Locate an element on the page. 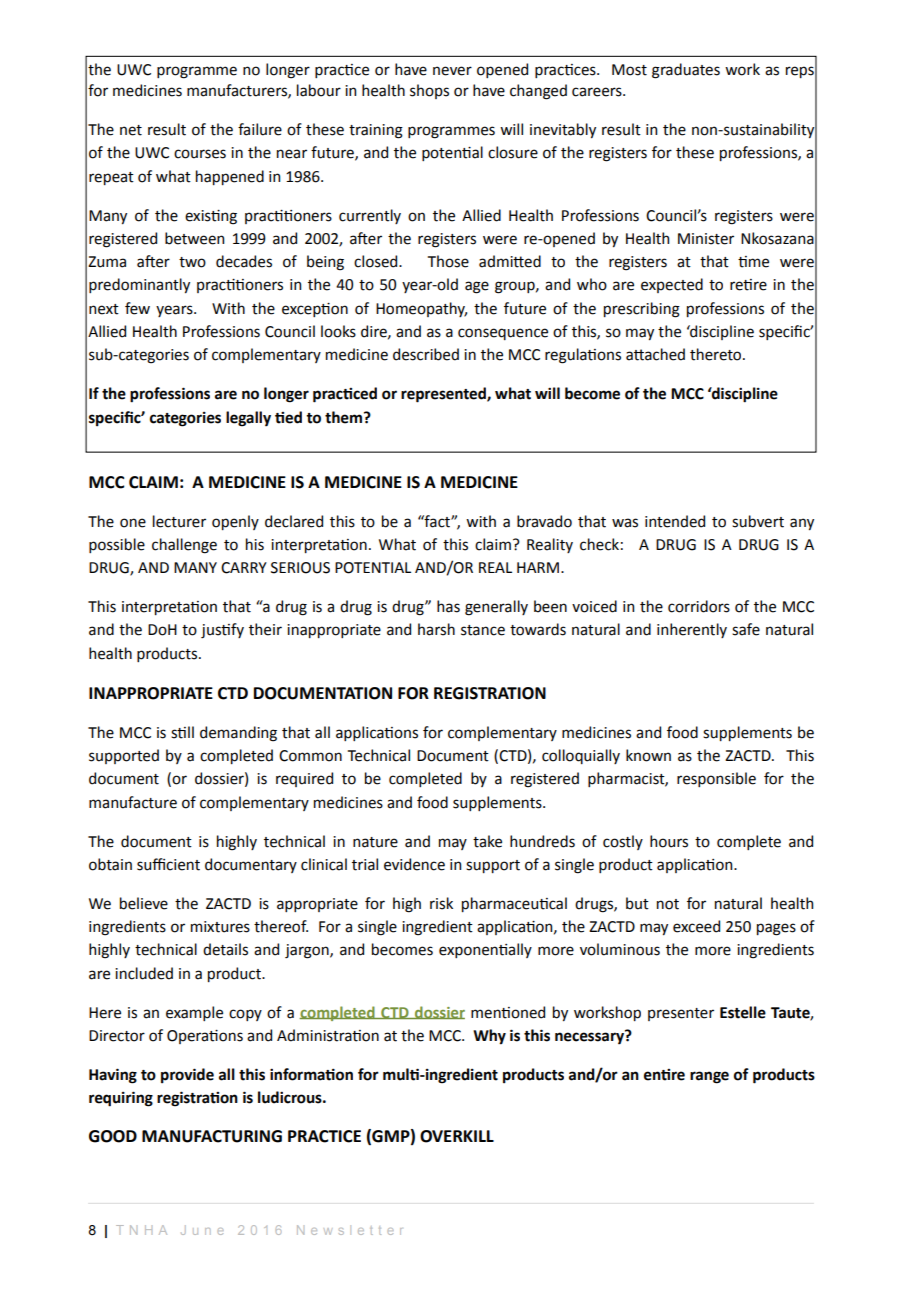 The height and width of the page is (1308, 924). OVERKILL is located at coordinates (457, 1136).
